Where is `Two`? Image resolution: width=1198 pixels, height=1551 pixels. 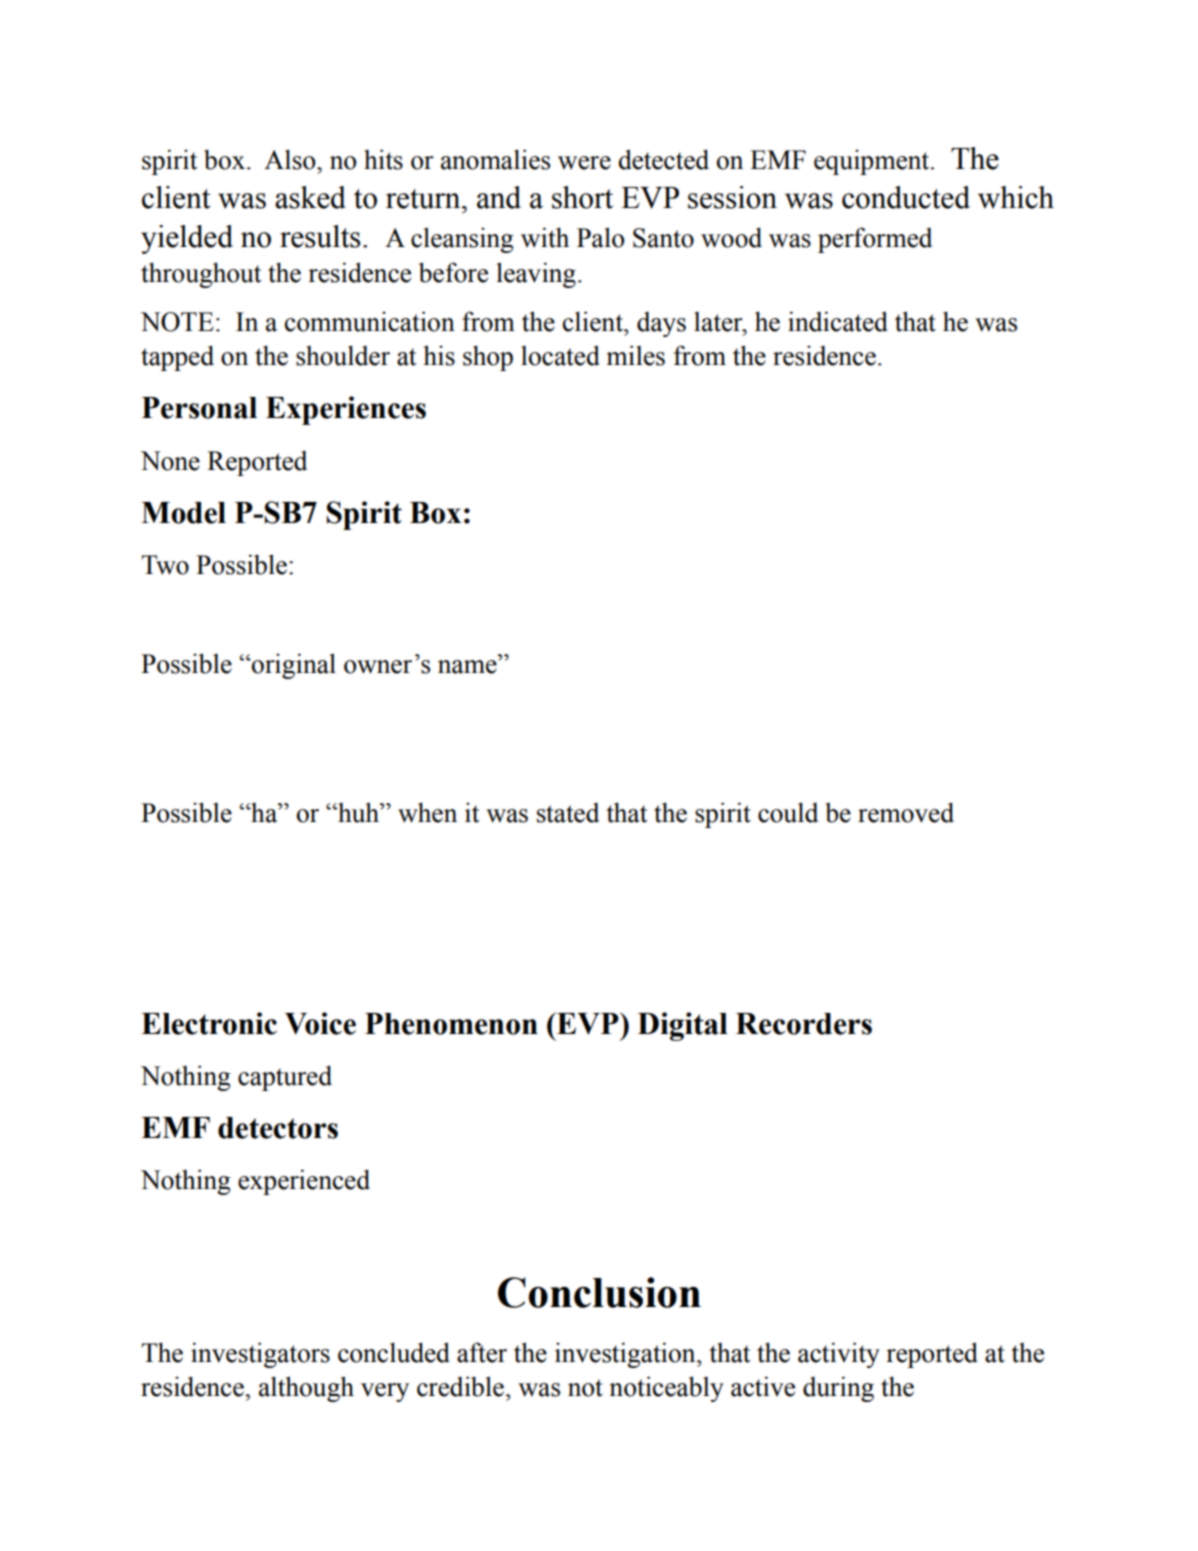
Two is located at coordinates (165, 565).
